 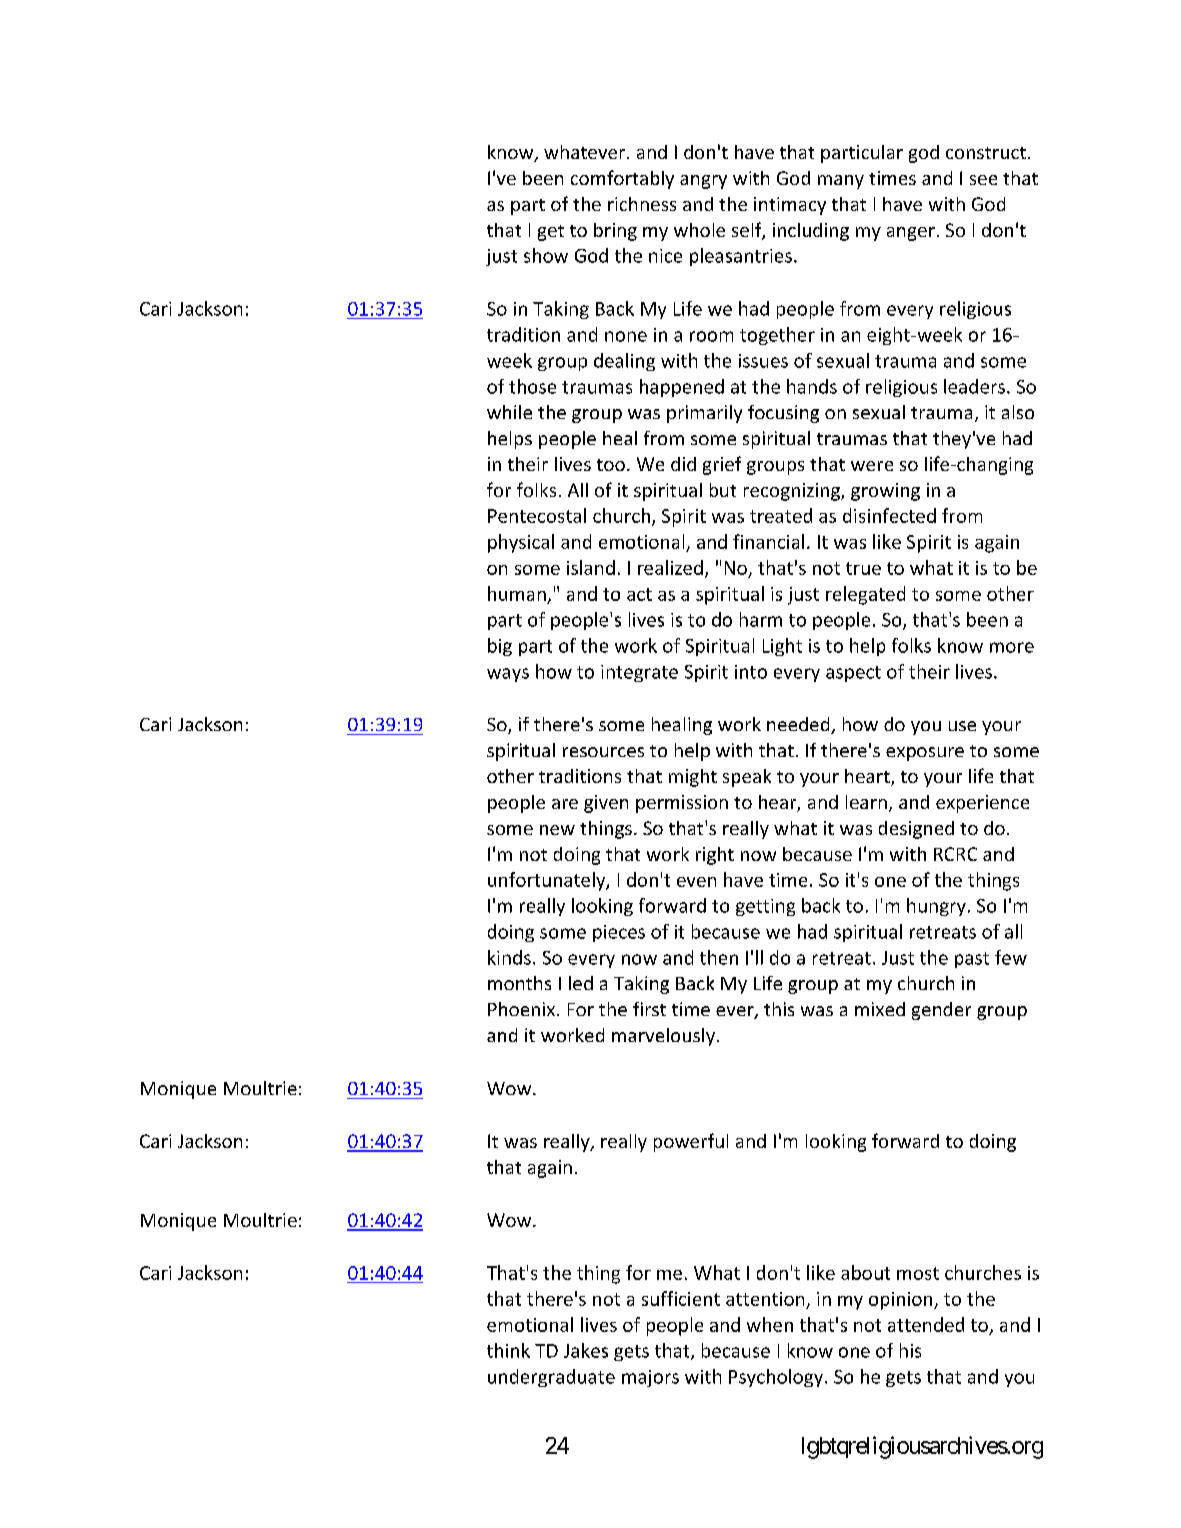 I want to click on Phoenix, so click(x=523, y=1009).
